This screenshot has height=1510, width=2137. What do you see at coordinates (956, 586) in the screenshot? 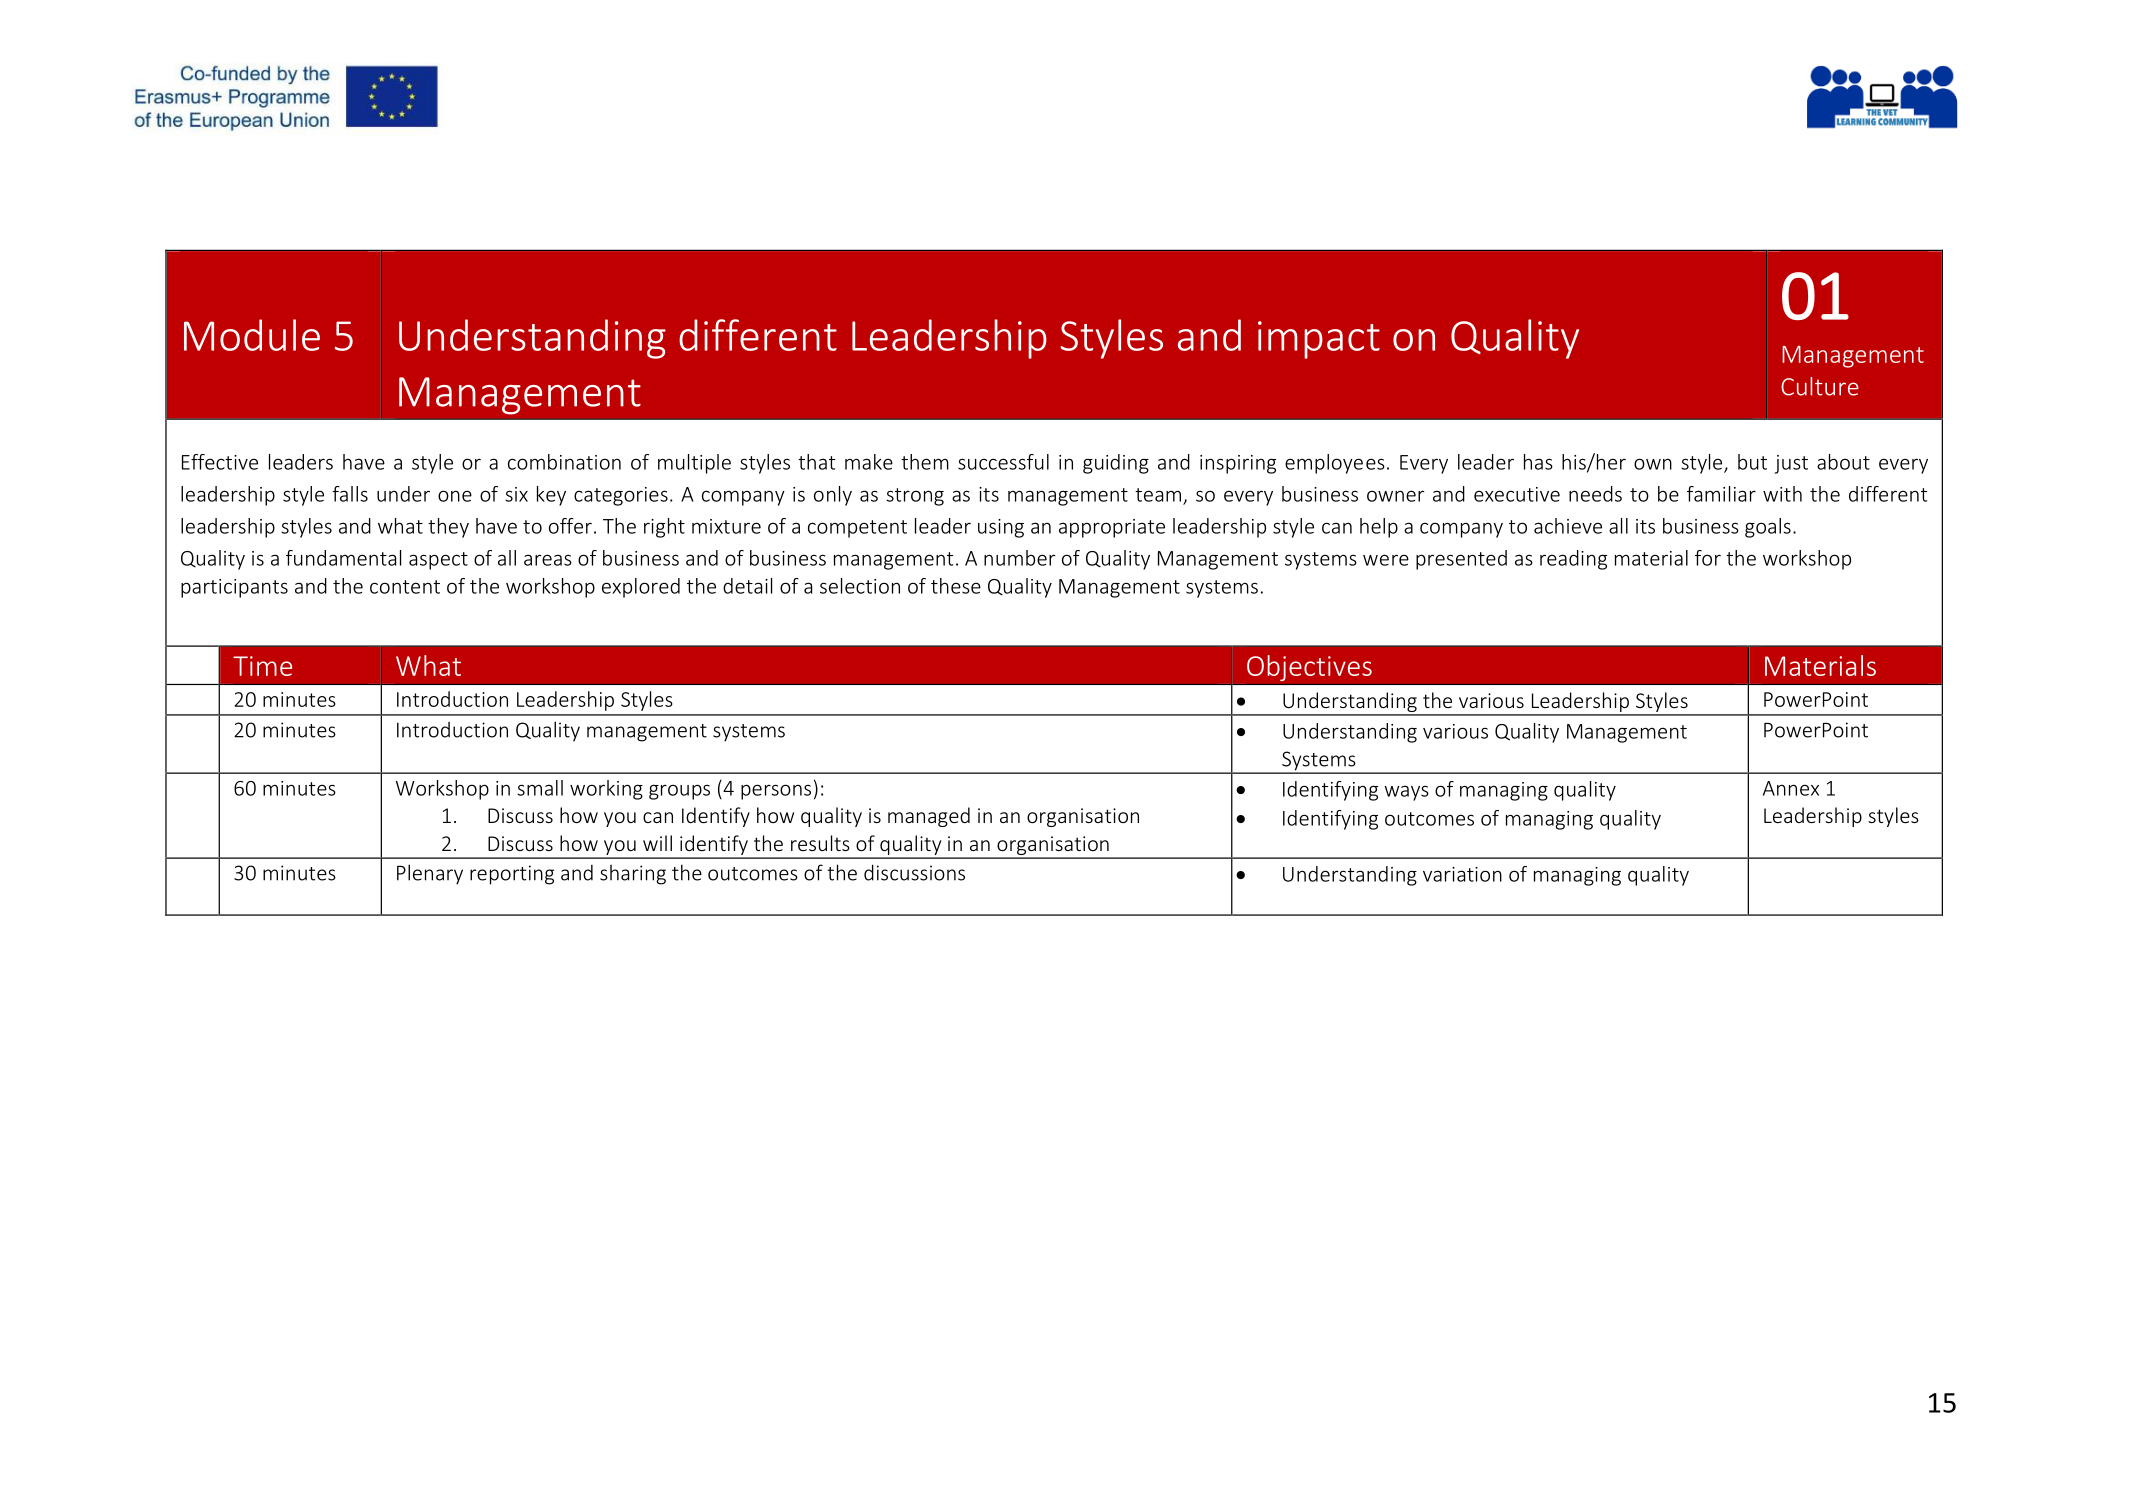
I see `these` at bounding box center [956, 586].
